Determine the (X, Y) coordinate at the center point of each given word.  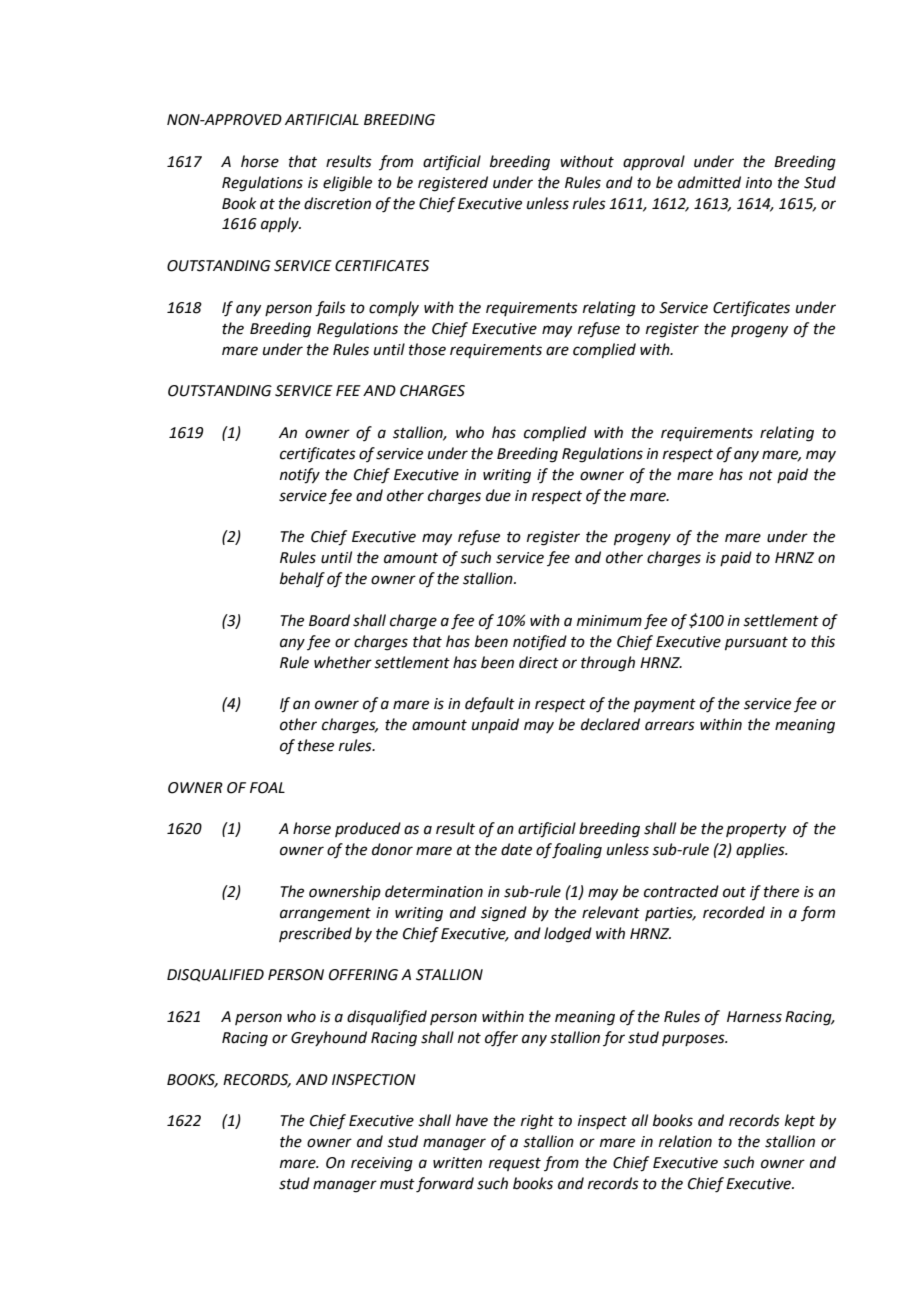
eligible (347, 184)
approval (654, 162)
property (756, 830)
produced (368, 829)
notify (300, 476)
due (498, 495)
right (537, 1122)
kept (800, 1121)
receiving (382, 1164)
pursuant (756, 643)
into (759, 183)
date (516, 849)
